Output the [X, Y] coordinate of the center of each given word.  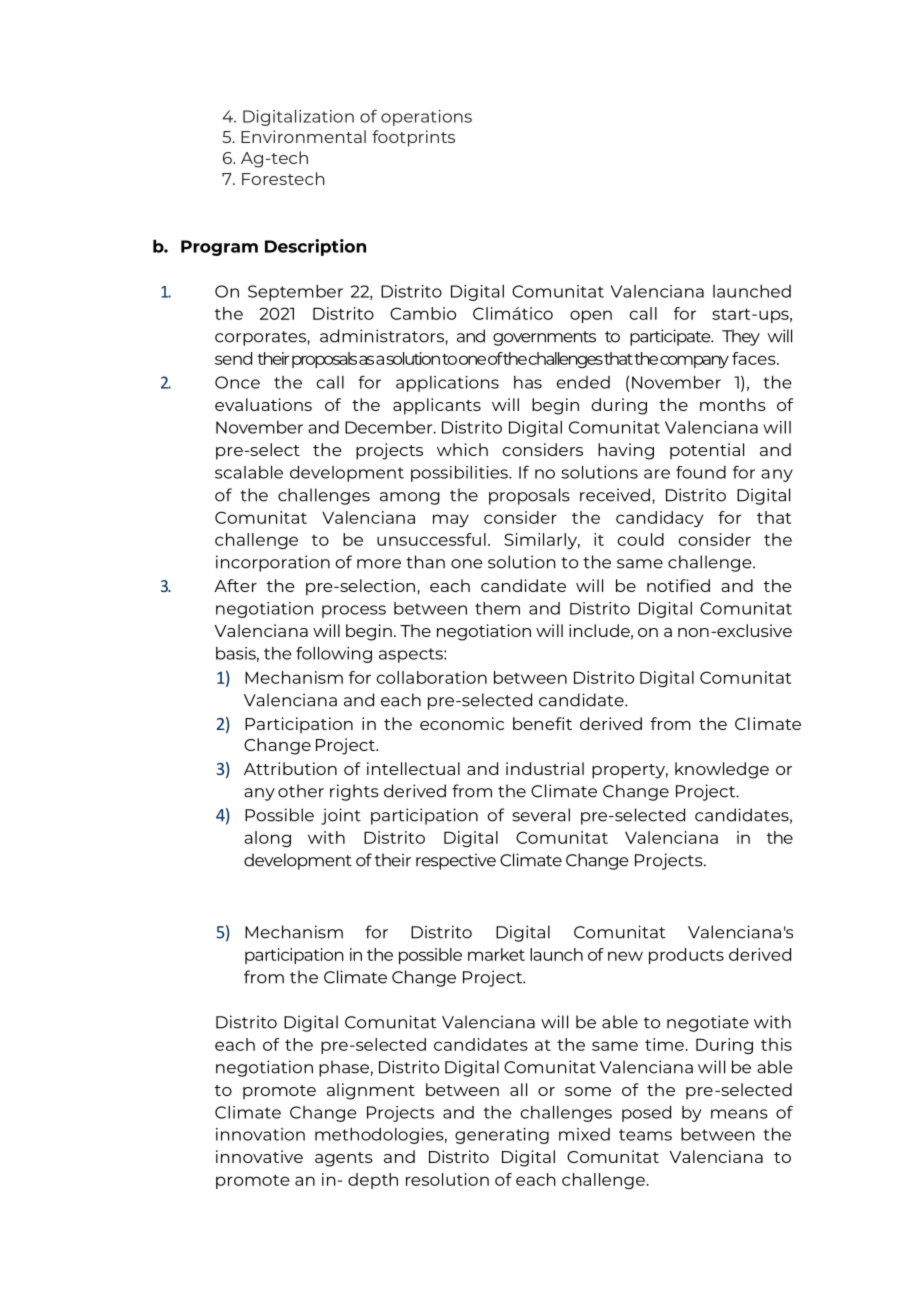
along [267, 839]
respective [456, 861]
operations [426, 118]
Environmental [303, 136]
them [497, 608]
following [334, 654]
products [686, 956]
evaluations [263, 404]
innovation [260, 1134]
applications [447, 384]
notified [678, 585]
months [733, 404]
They [741, 337]
